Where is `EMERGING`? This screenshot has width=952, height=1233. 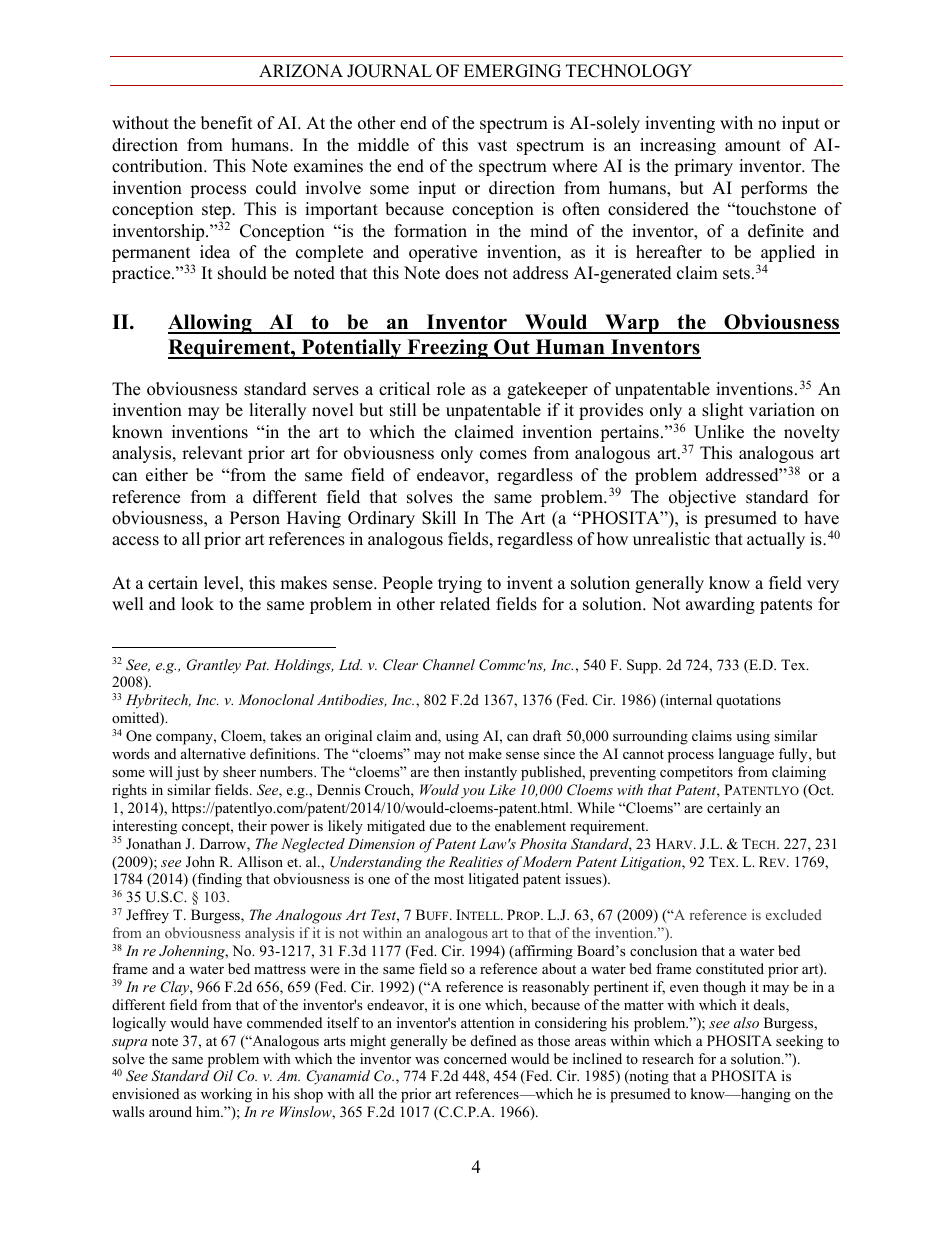
EMERGING is located at coordinates (512, 71).
